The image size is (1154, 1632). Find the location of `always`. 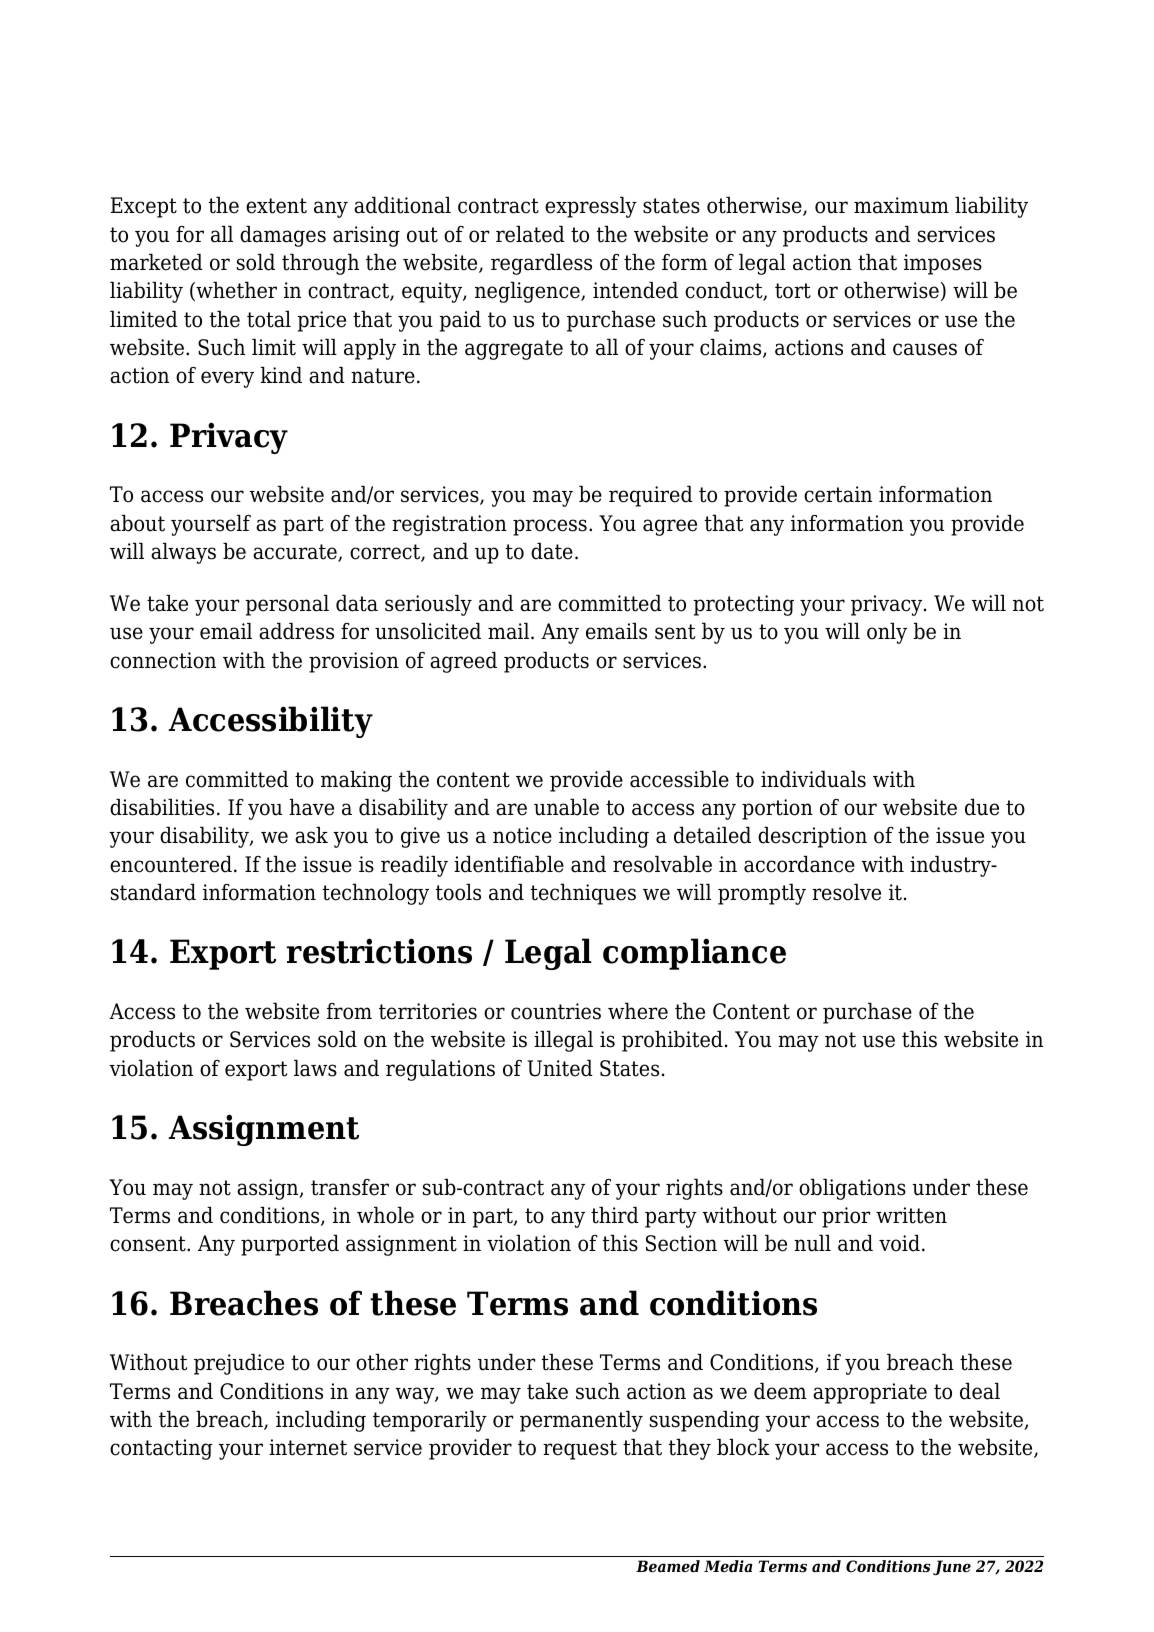

always is located at coordinates (183, 553).
